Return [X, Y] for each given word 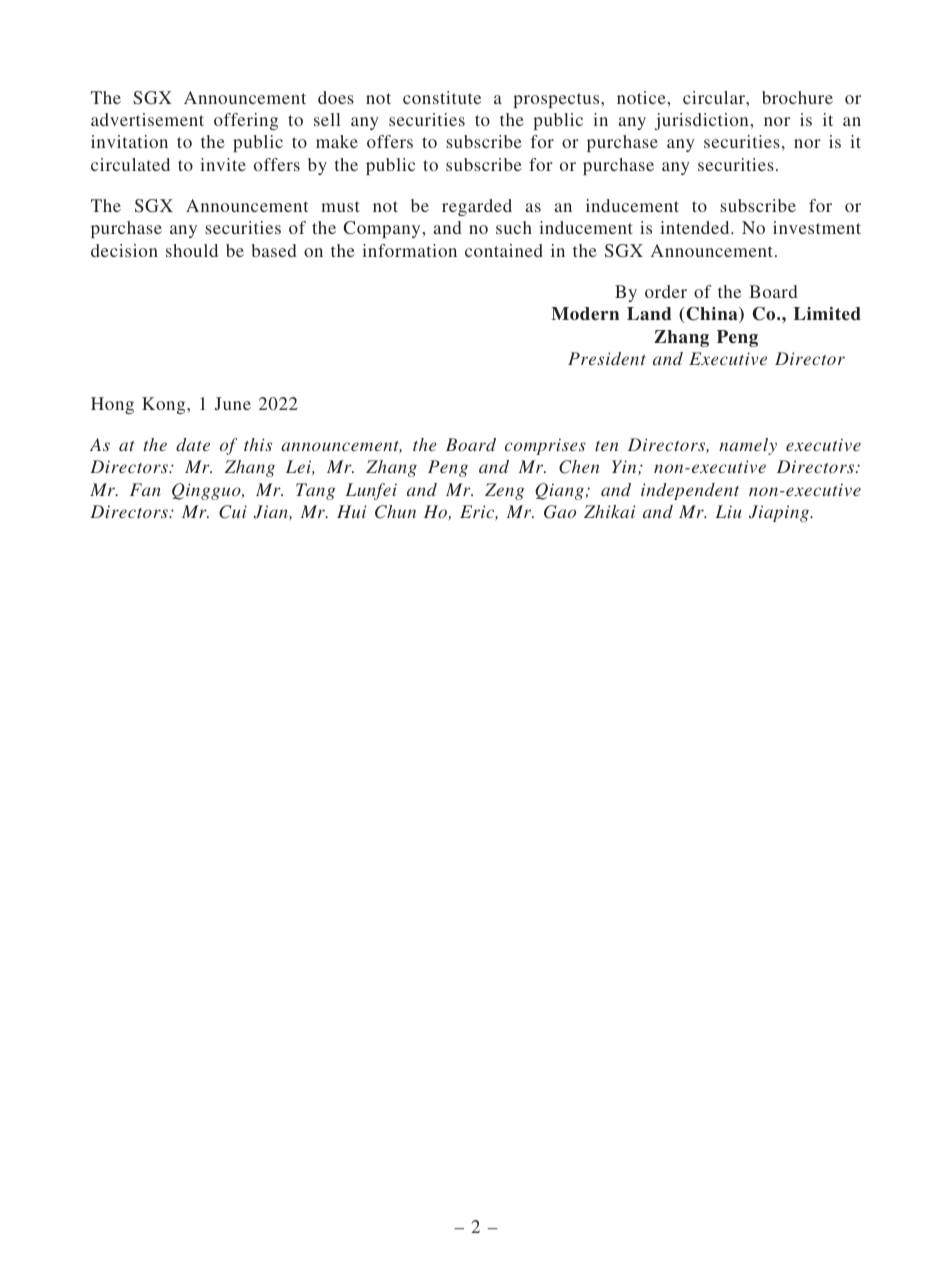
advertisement [147, 119]
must [340, 206]
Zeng [504, 491]
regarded [477, 207]
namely [748, 446]
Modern [585, 314]
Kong [165, 405]
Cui [233, 512]
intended [696, 227]
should [192, 250]
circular [715, 97]
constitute [442, 97]
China [712, 315]
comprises [545, 446]
